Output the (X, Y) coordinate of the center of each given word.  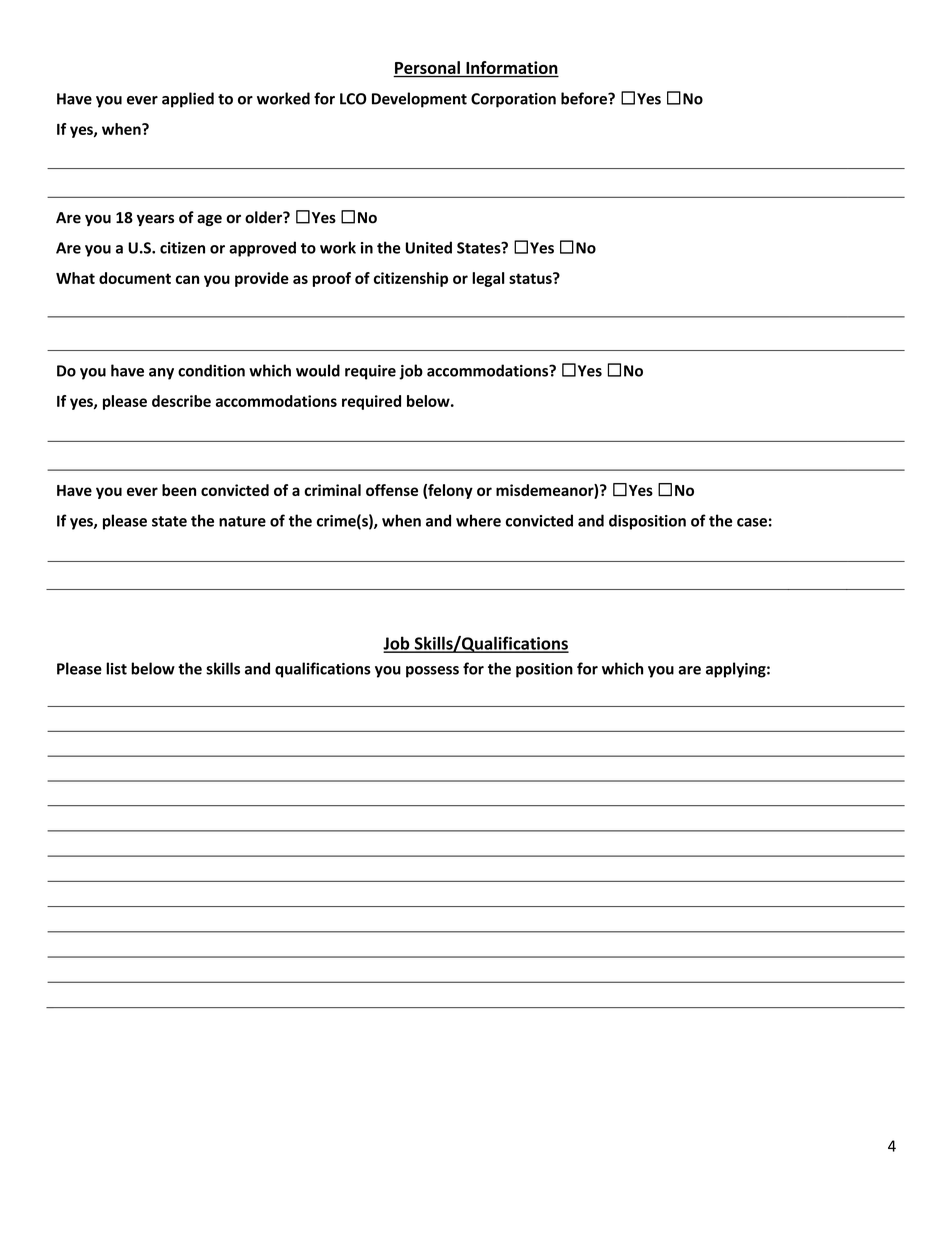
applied (188, 100)
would (318, 370)
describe (181, 401)
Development (419, 100)
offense (392, 490)
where (478, 520)
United (429, 247)
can (187, 279)
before (585, 98)
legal (488, 279)
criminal (332, 490)
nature (242, 521)
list (116, 668)
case (752, 522)
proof (332, 279)
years (155, 220)
